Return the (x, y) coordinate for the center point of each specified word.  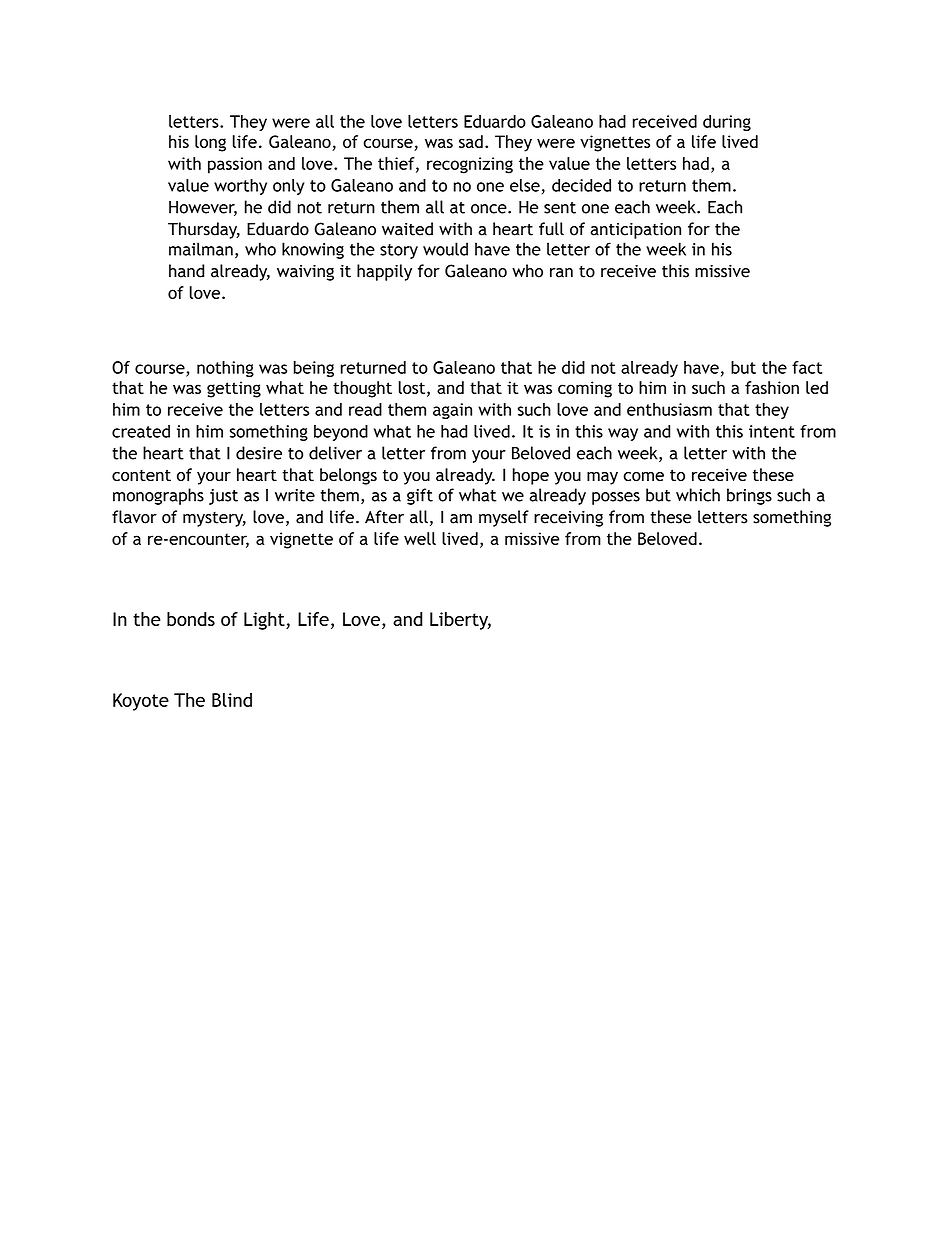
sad (471, 141)
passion (235, 165)
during (727, 123)
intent (772, 431)
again (452, 411)
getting (234, 389)
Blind (232, 700)
